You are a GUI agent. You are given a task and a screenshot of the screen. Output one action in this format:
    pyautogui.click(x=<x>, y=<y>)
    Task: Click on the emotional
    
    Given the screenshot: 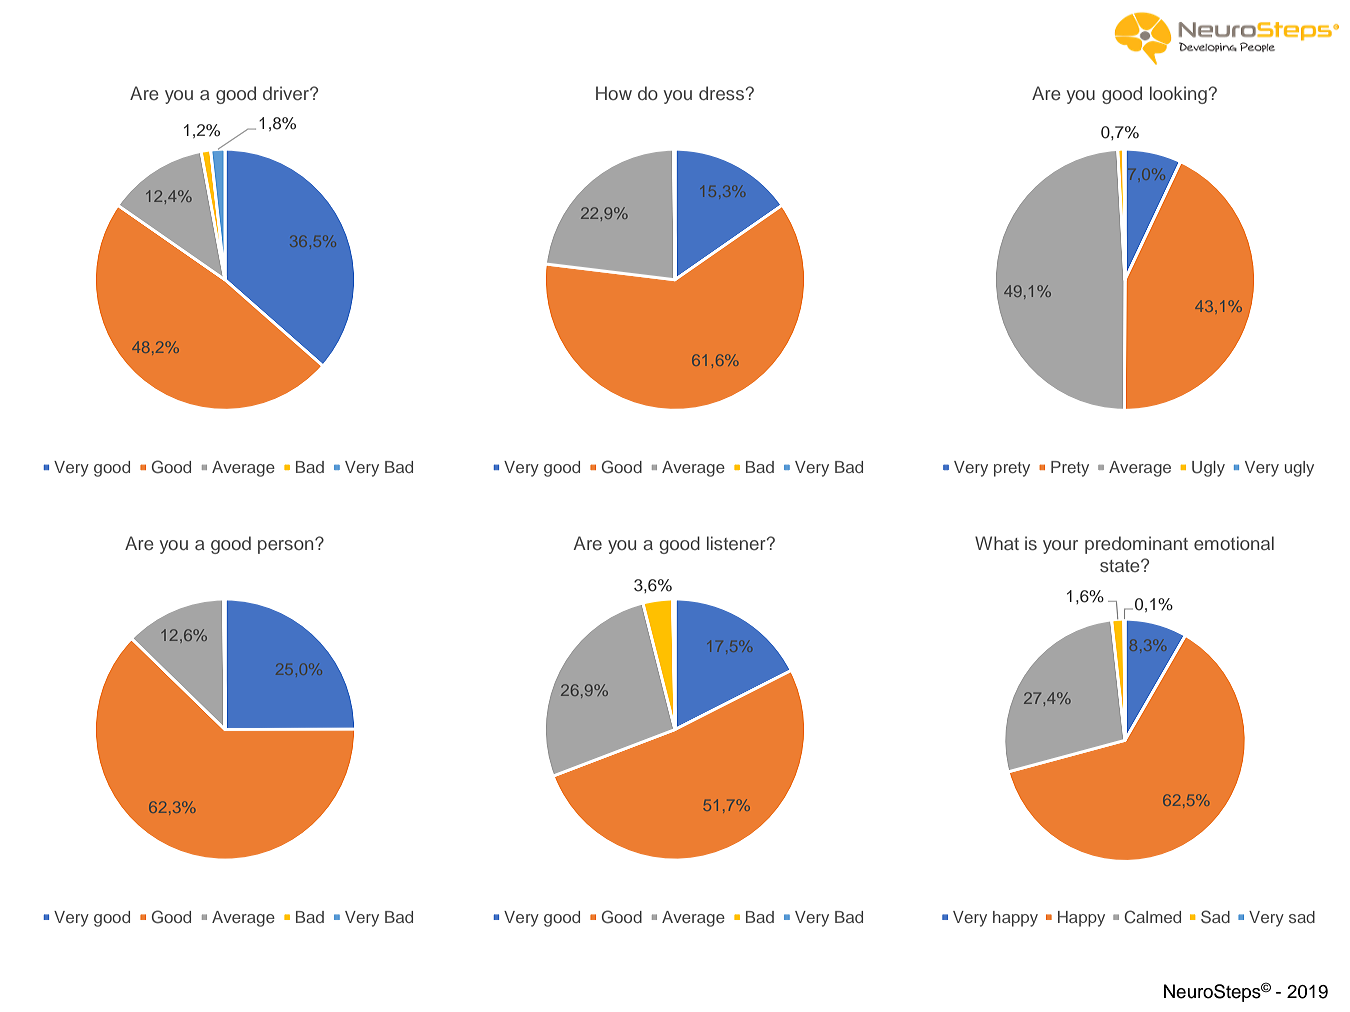 What is the action you would take?
    pyautogui.click(x=1234, y=543)
